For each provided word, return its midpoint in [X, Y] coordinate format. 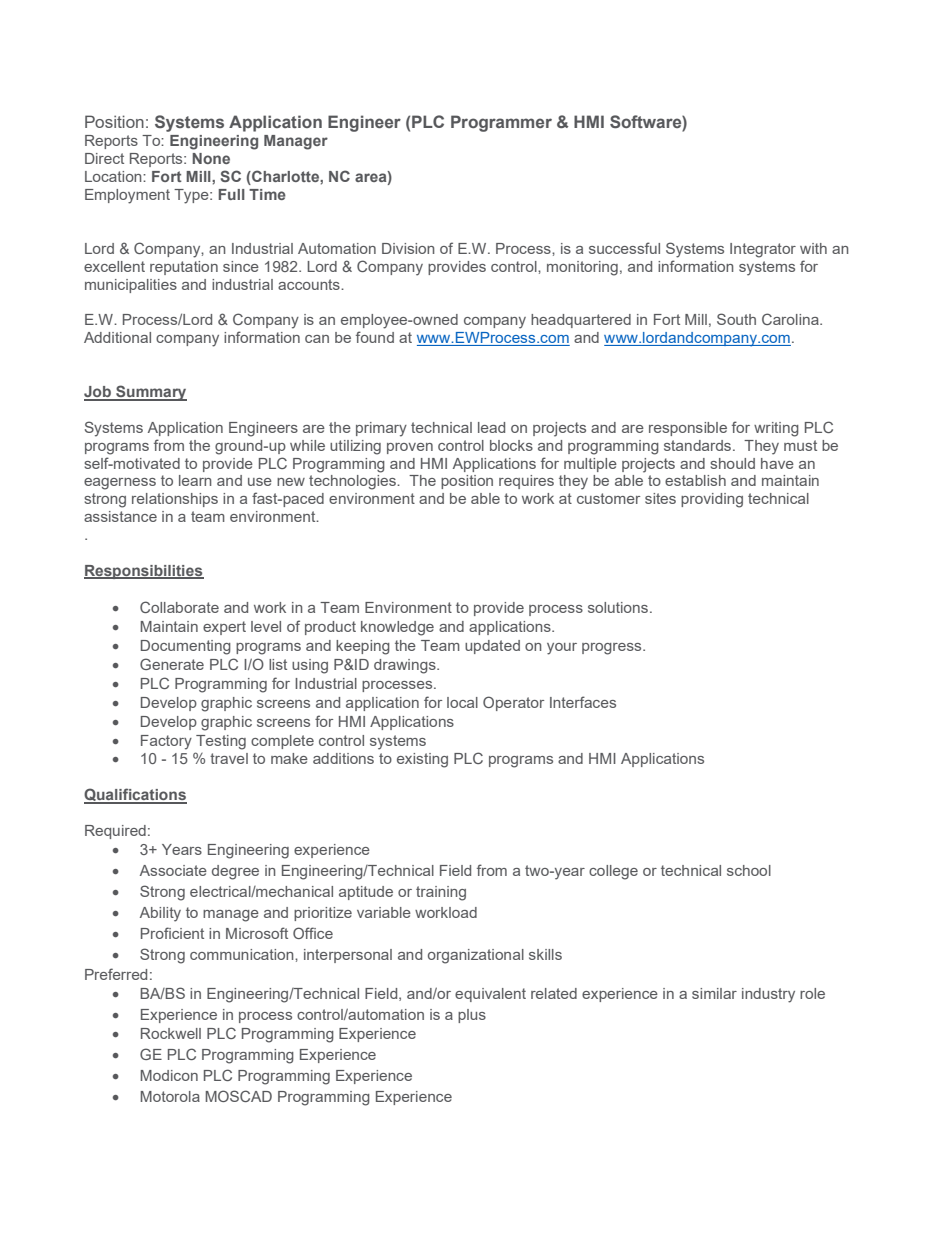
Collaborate [179, 607]
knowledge [397, 628]
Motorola [170, 1096]
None [211, 158]
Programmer [501, 123]
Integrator [763, 250]
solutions [618, 607]
